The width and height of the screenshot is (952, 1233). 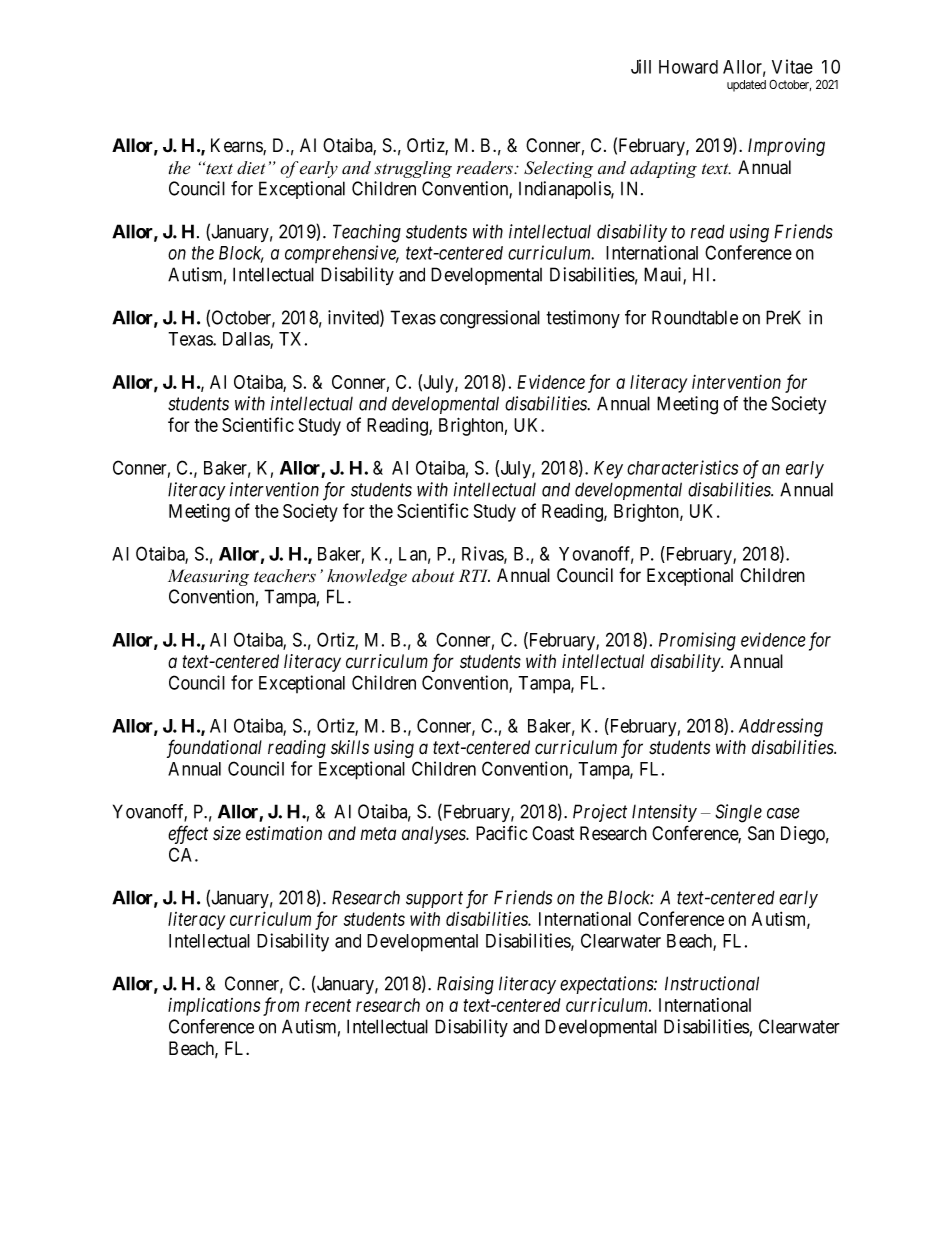 What do you see at coordinates (746, 86) in the screenshot?
I see `updated` at bounding box center [746, 86].
